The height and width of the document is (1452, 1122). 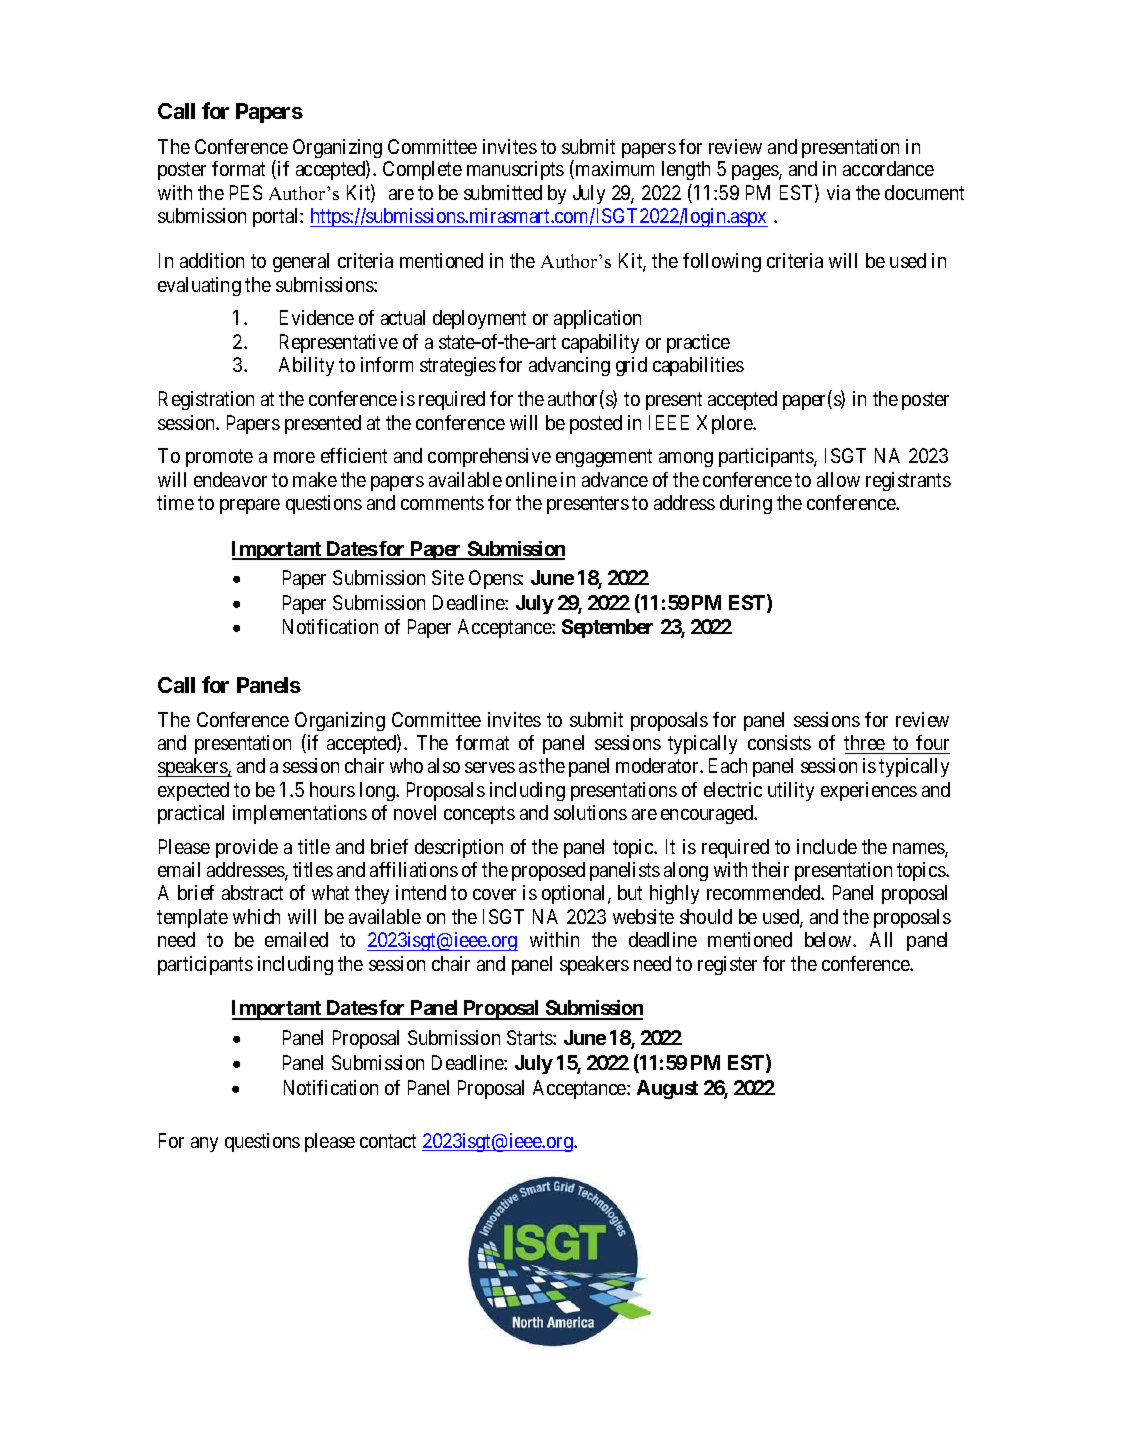 What do you see at coordinates (698, 366) in the document?
I see `capabilities` at bounding box center [698, 366].
